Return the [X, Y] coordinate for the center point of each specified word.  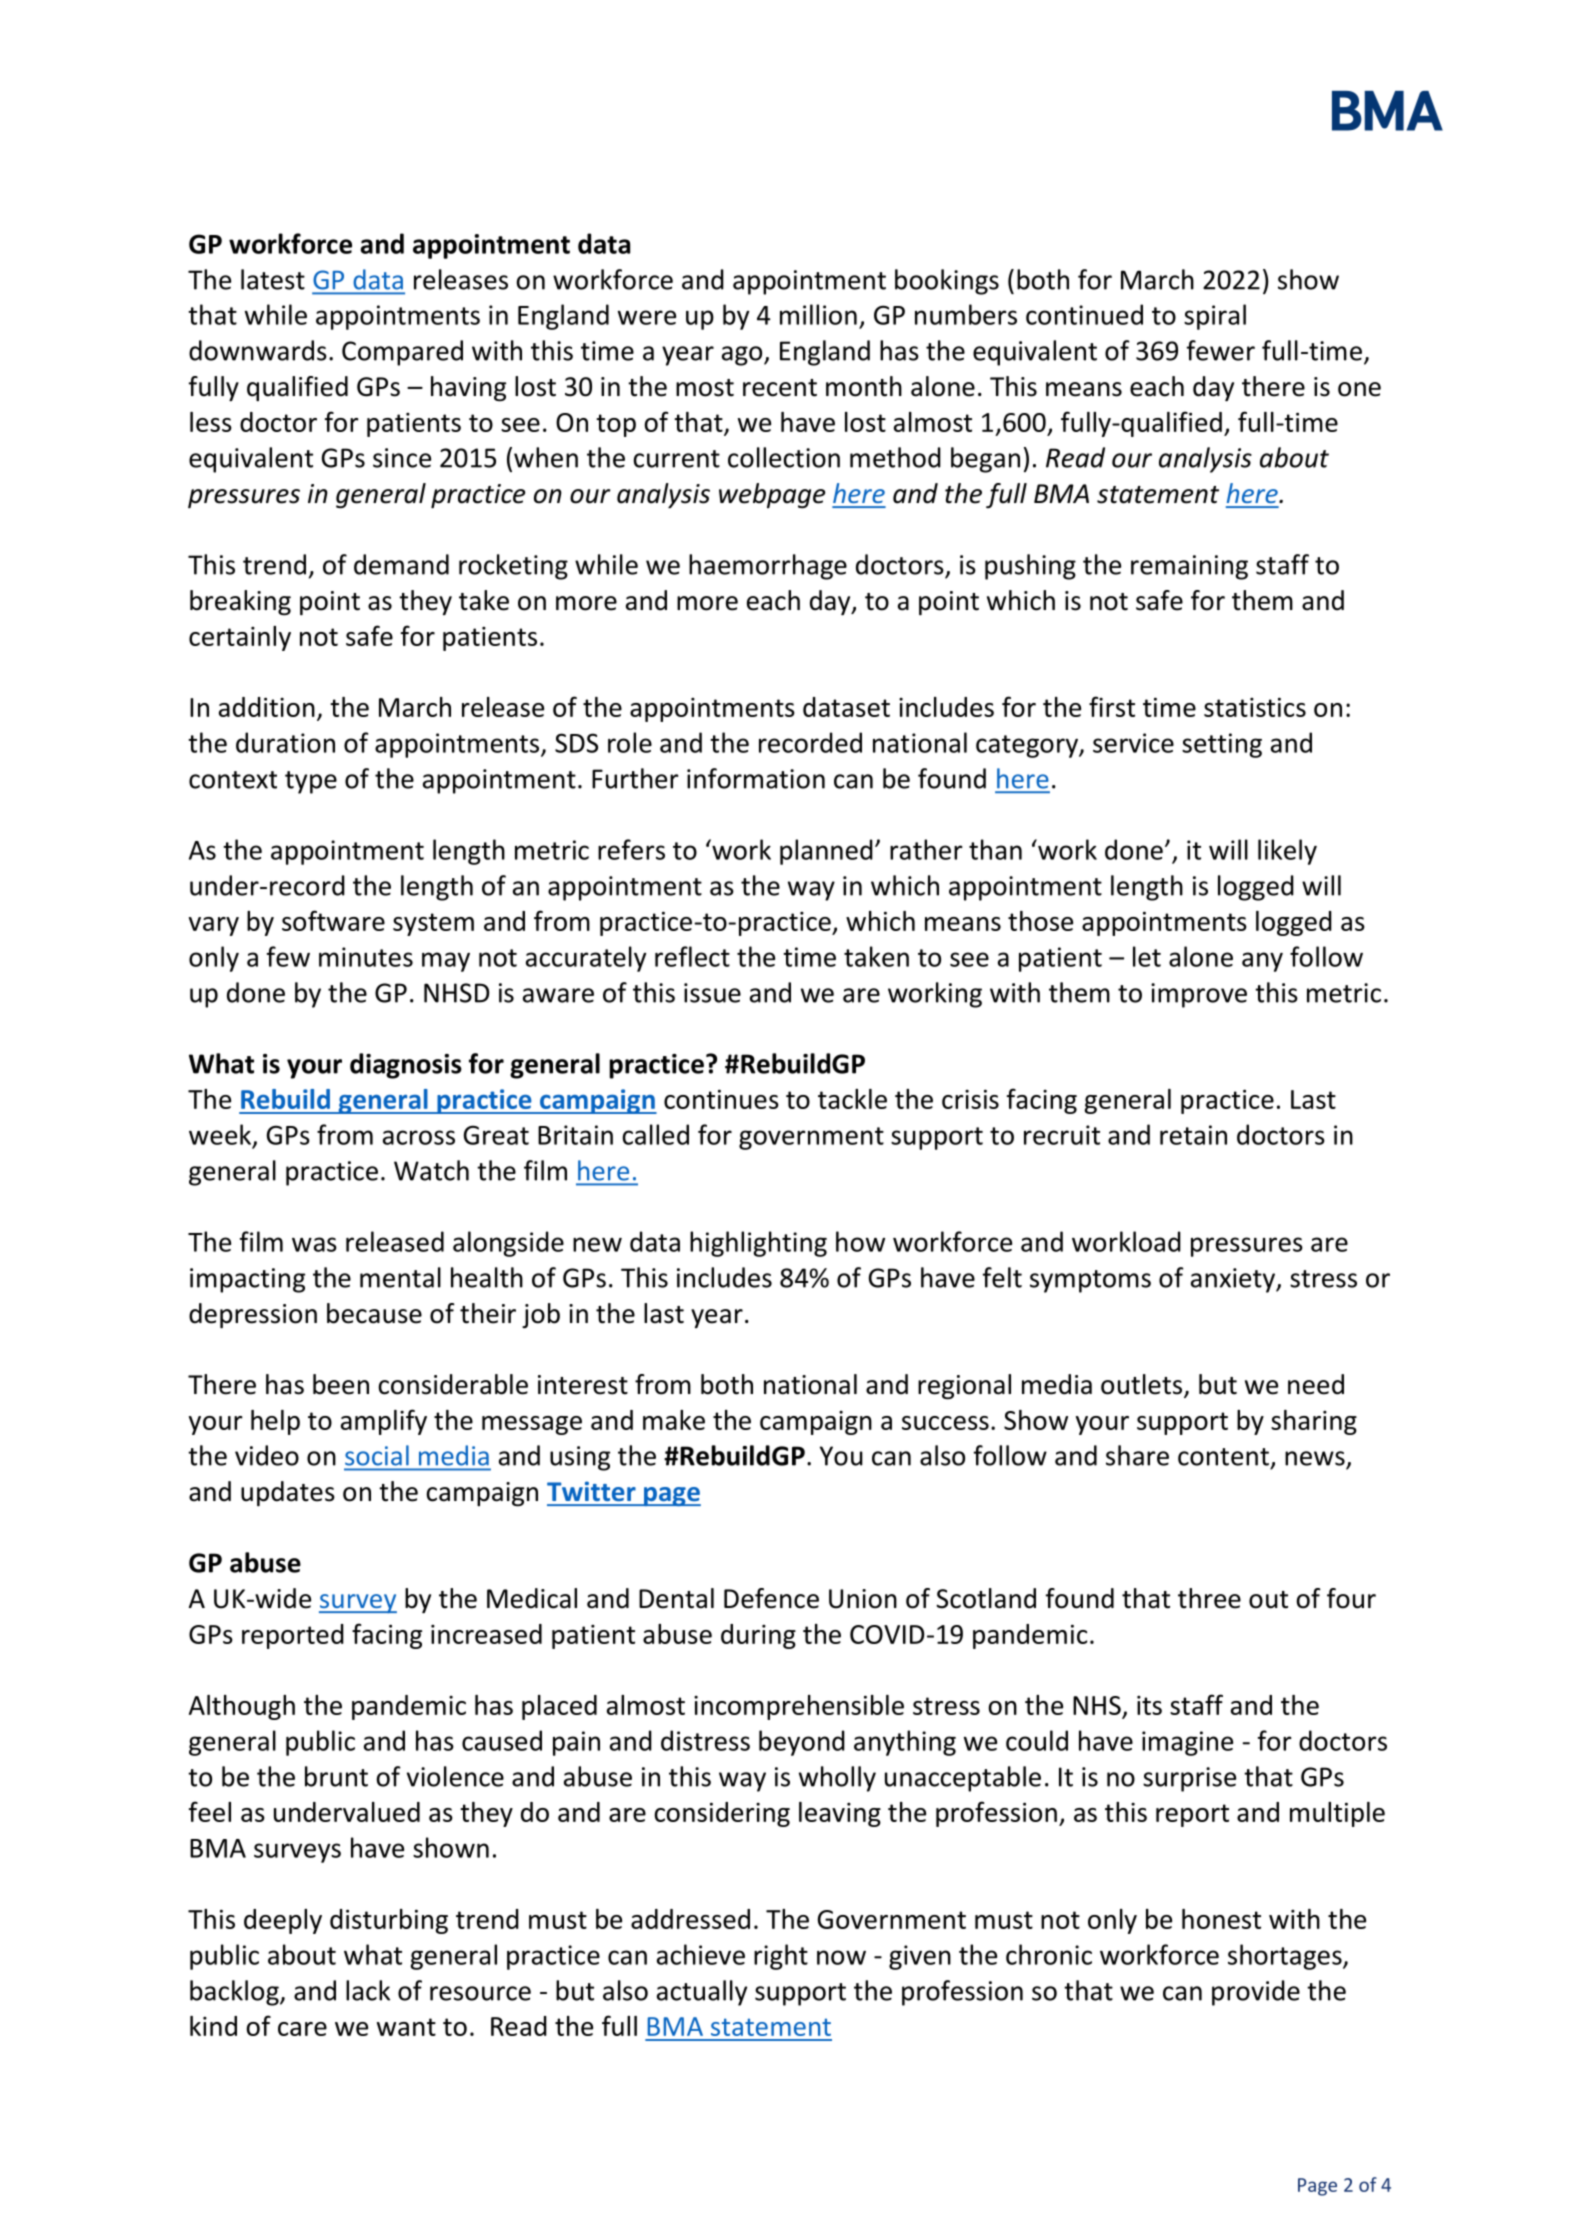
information [756, 778]
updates [288, 1494]
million [818, 314]
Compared [402, 353]
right [781, 1957]
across [419, 1137]
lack [368, 1990]
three [1209, 1598]
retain [1193, 1135]
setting [1222, 745]
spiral [1215, 317]
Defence [771, 1598]
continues [721, 1099]
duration [285, 742]
